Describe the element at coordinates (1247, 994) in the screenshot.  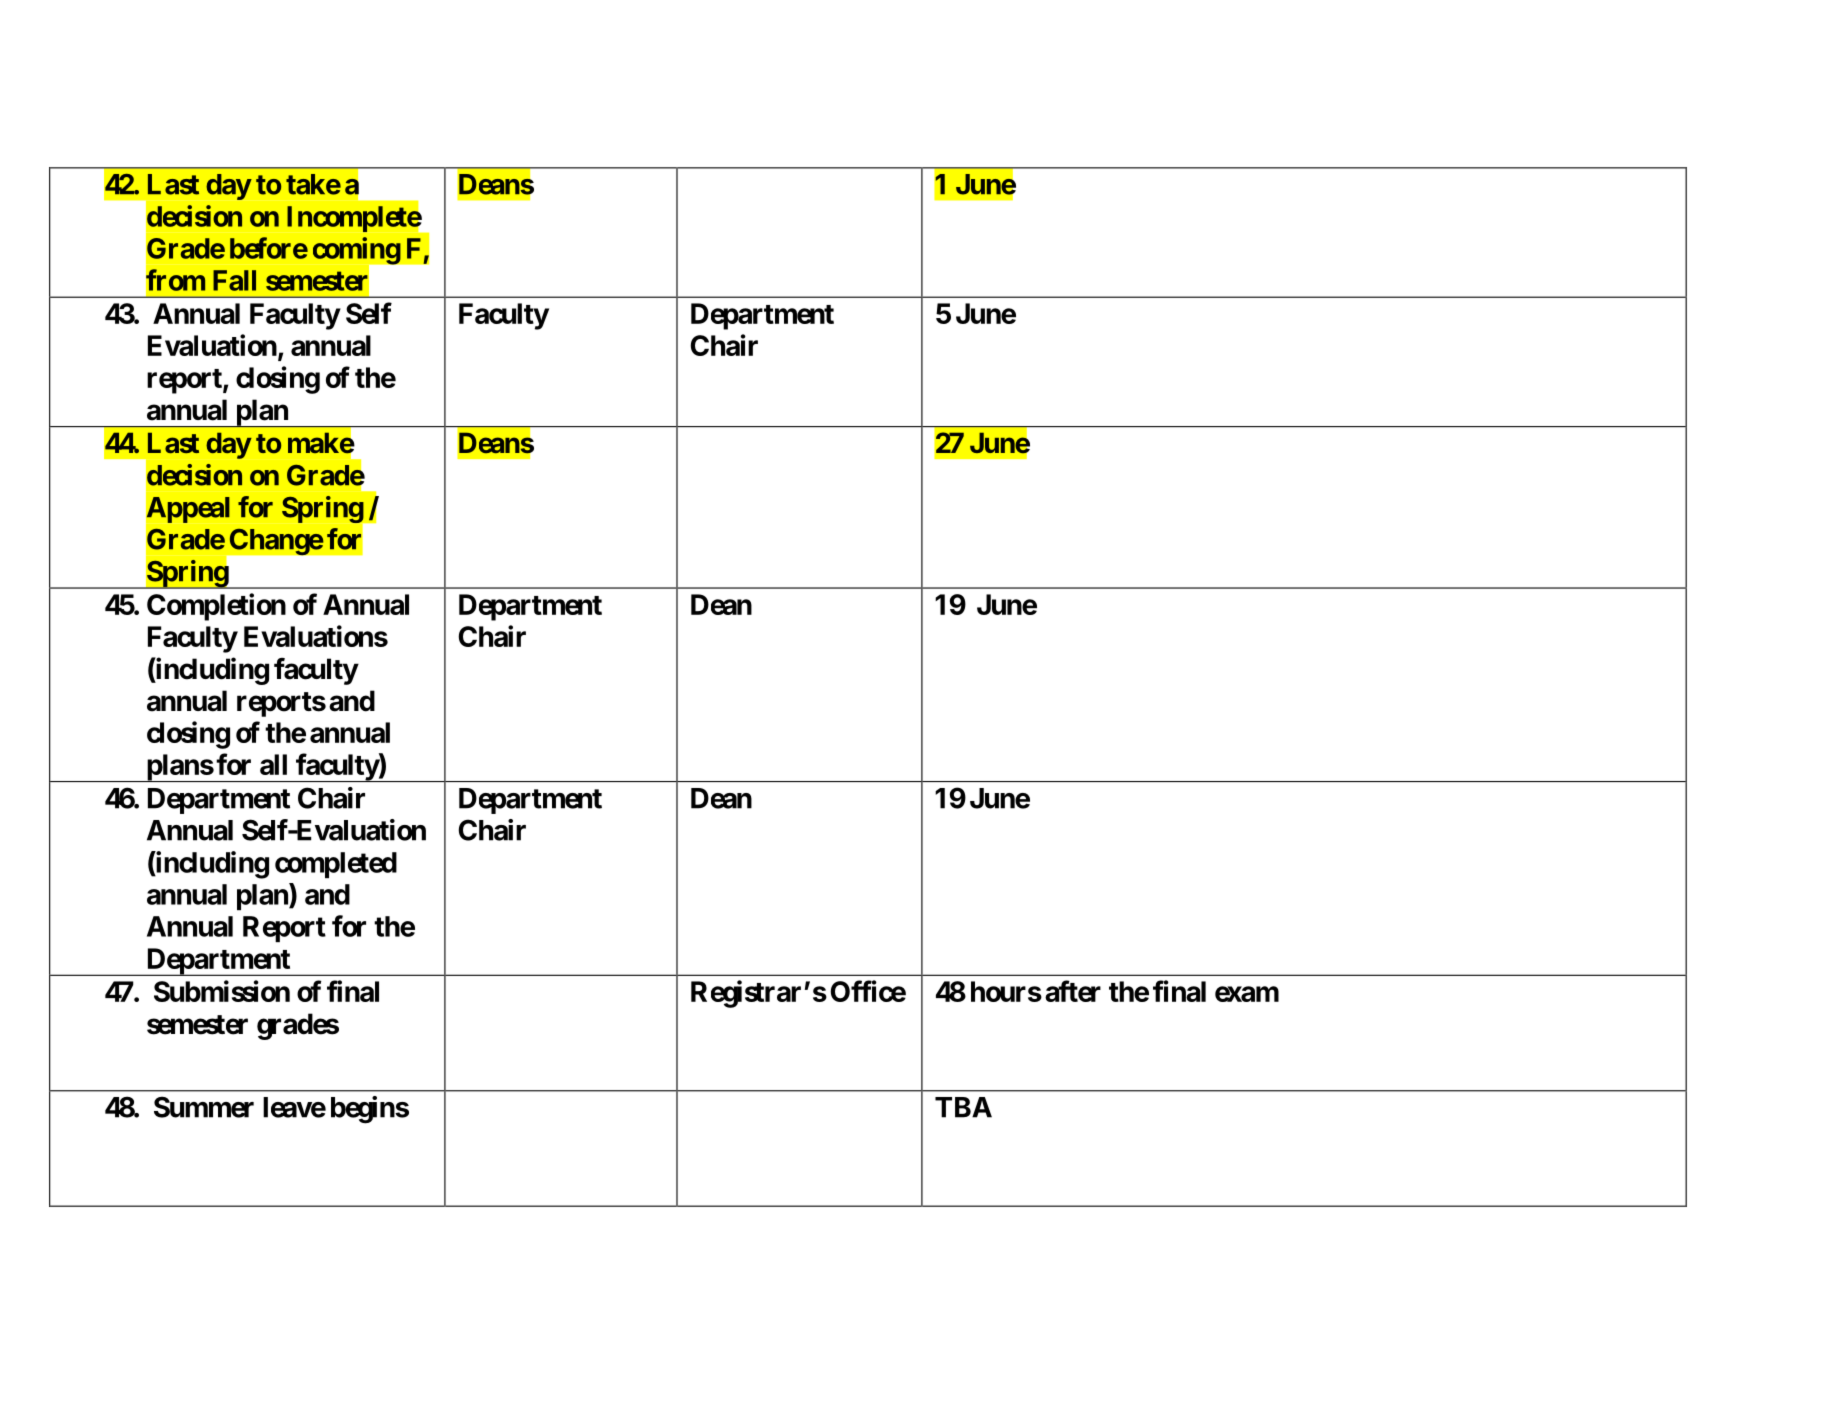
I see `exam` at that location.
